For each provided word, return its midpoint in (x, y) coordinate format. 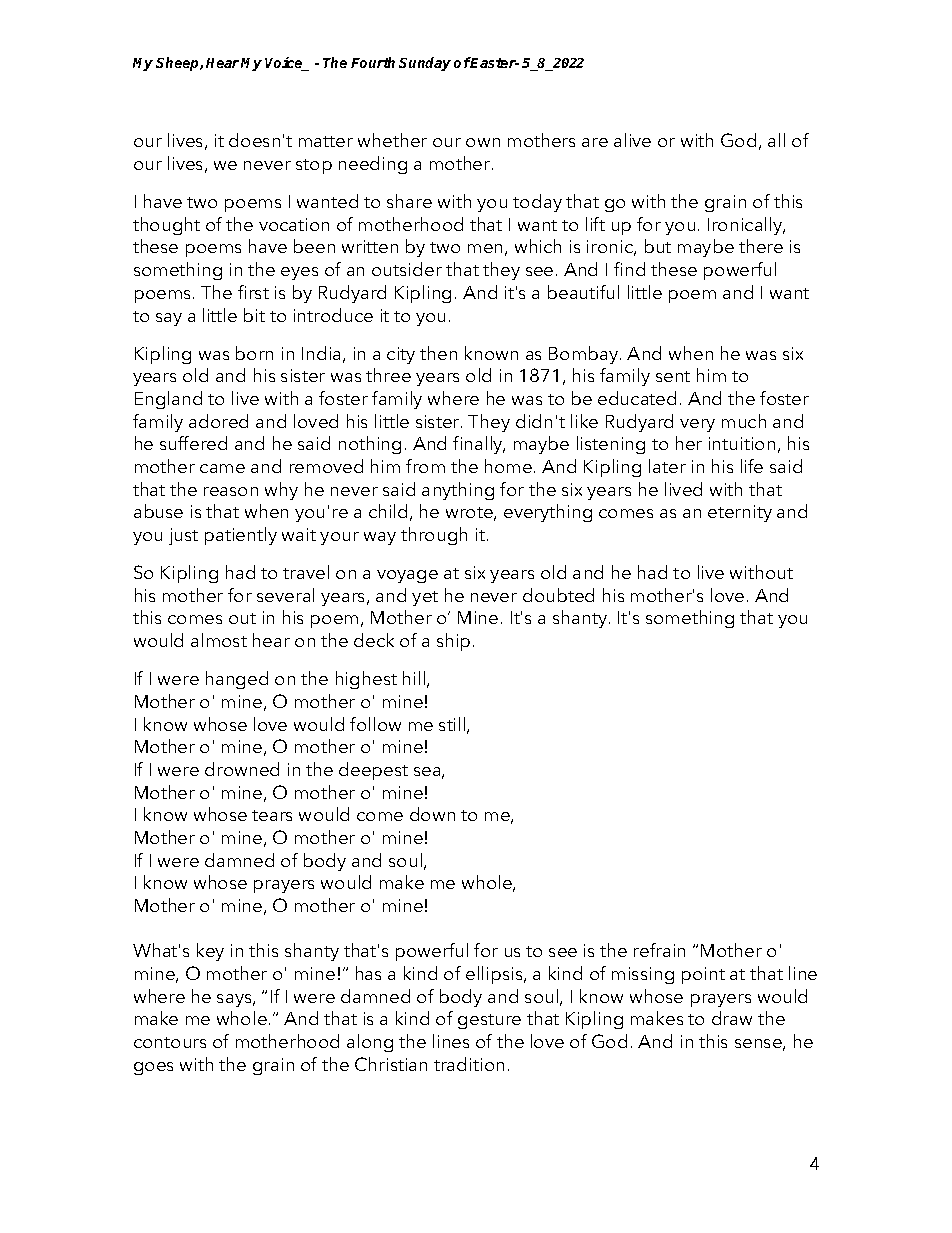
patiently (241, 536)
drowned (242, 769)
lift (595, 224)
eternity (740, 513)
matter (326, 141)
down (432, 814)
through (434, 536)
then (438, 353)
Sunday (425, 64)
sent (673, 376)
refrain (659, 950)
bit (254, 315)
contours (170, 1042)
